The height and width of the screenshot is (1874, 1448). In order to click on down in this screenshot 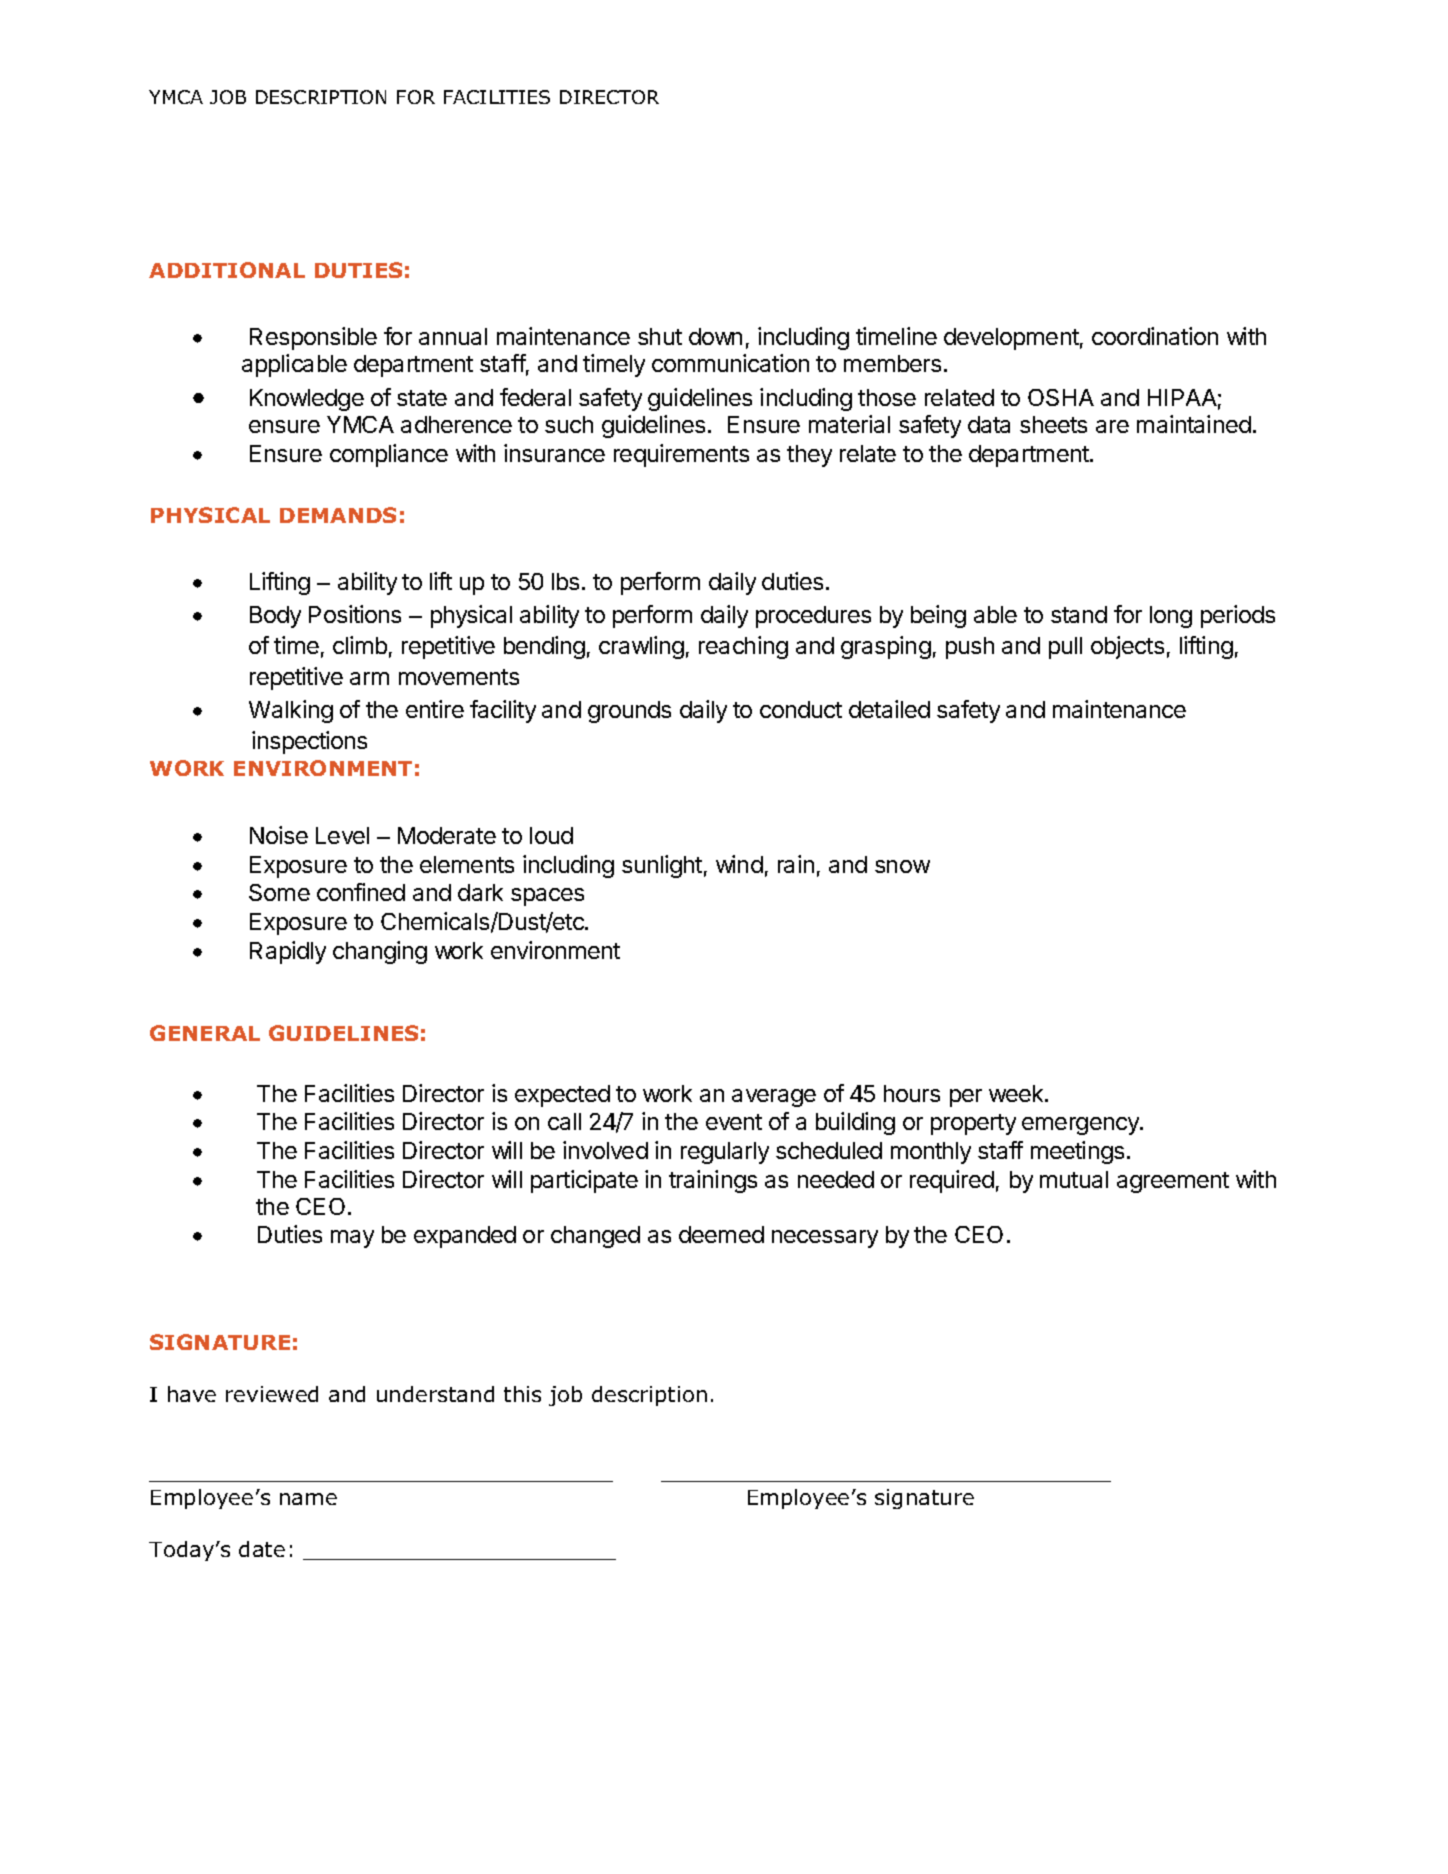, I will do `click(715, 336)`.
